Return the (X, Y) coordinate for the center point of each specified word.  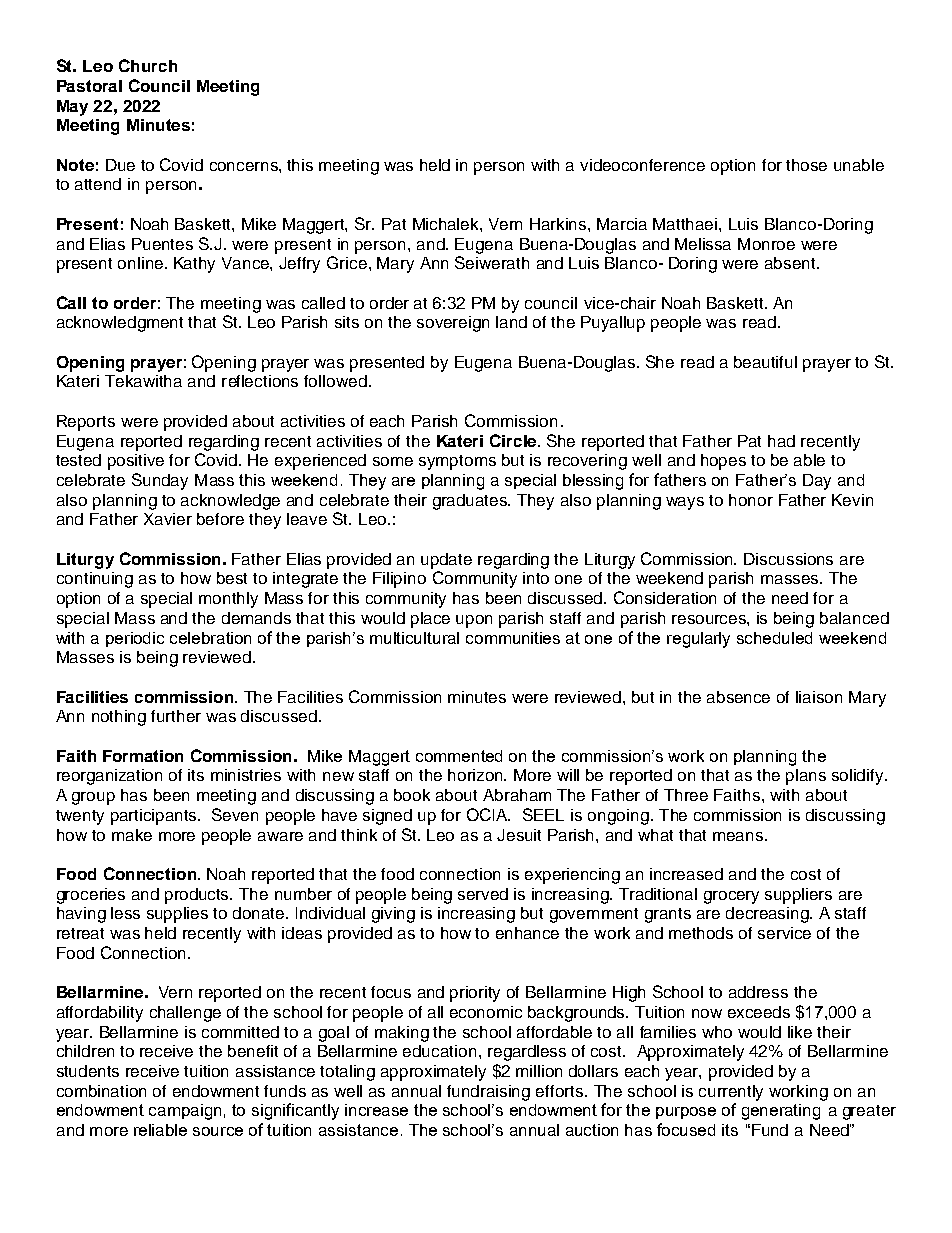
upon (474, 621)
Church (148, 65)
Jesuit (519, 835)
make (132, 835)
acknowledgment (120, 324)
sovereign (453, 324)
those (806, 165)
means (739, 836)
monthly (228, 600)
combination (101, 1091)
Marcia (622, 224)
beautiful (765, 362)
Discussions (788, 559)
